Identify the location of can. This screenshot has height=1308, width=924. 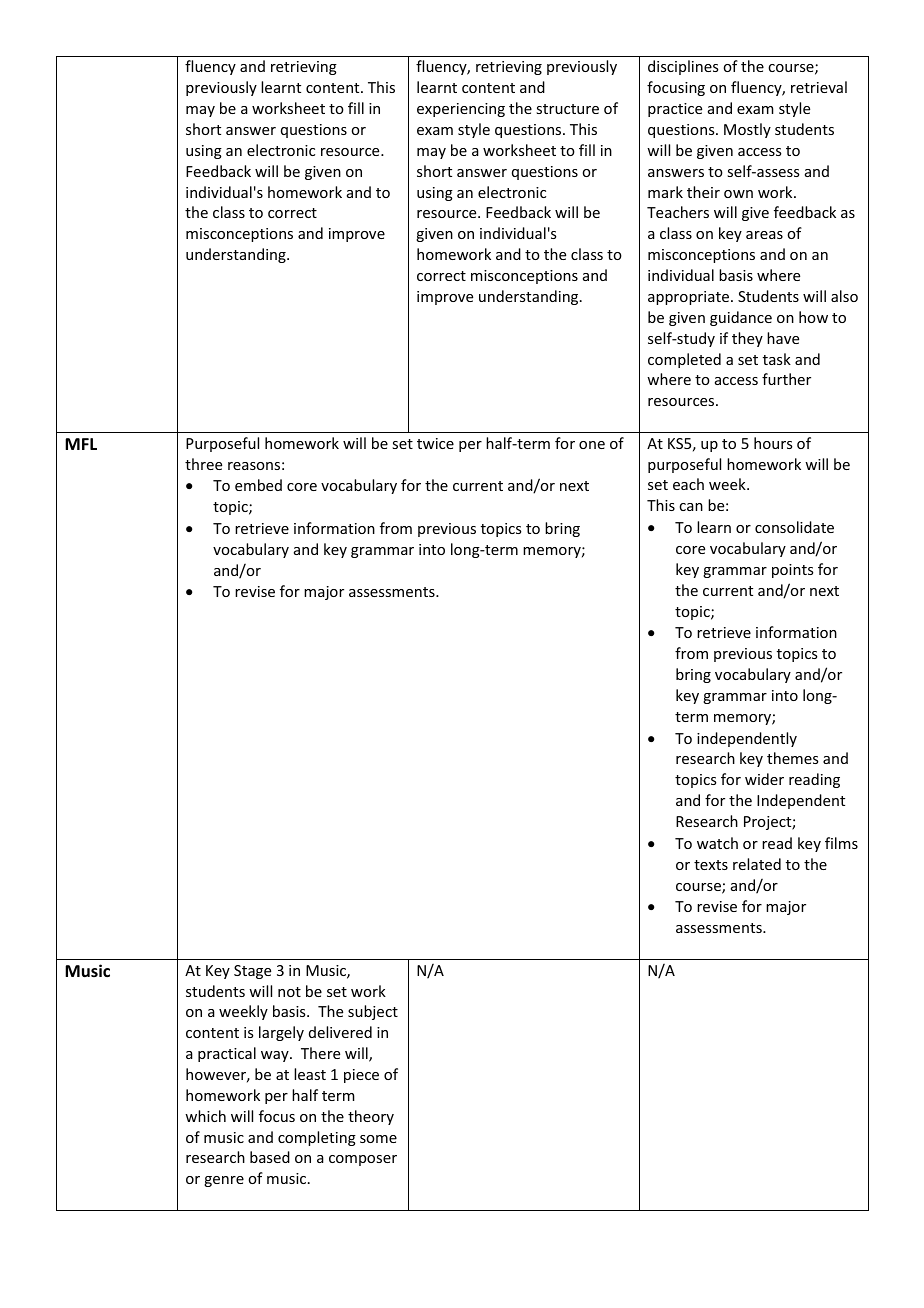
(691, 507).
